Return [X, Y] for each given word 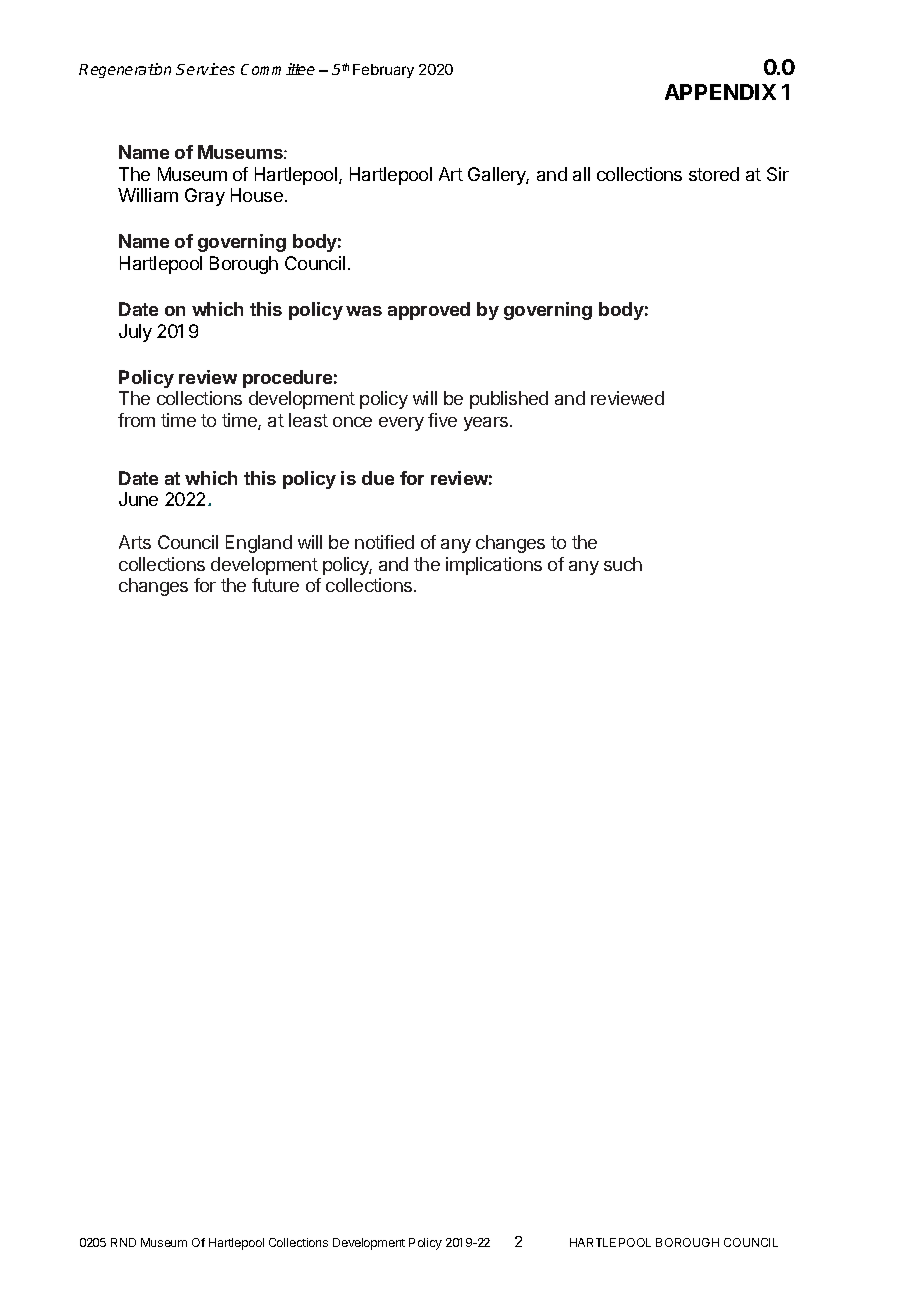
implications [494, 566]
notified [384, 542]
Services [205, 69]
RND [123, 1242]
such [623, 564]
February [383, 71]
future [275, 585]
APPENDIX [720, 92]
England [259, 544]
